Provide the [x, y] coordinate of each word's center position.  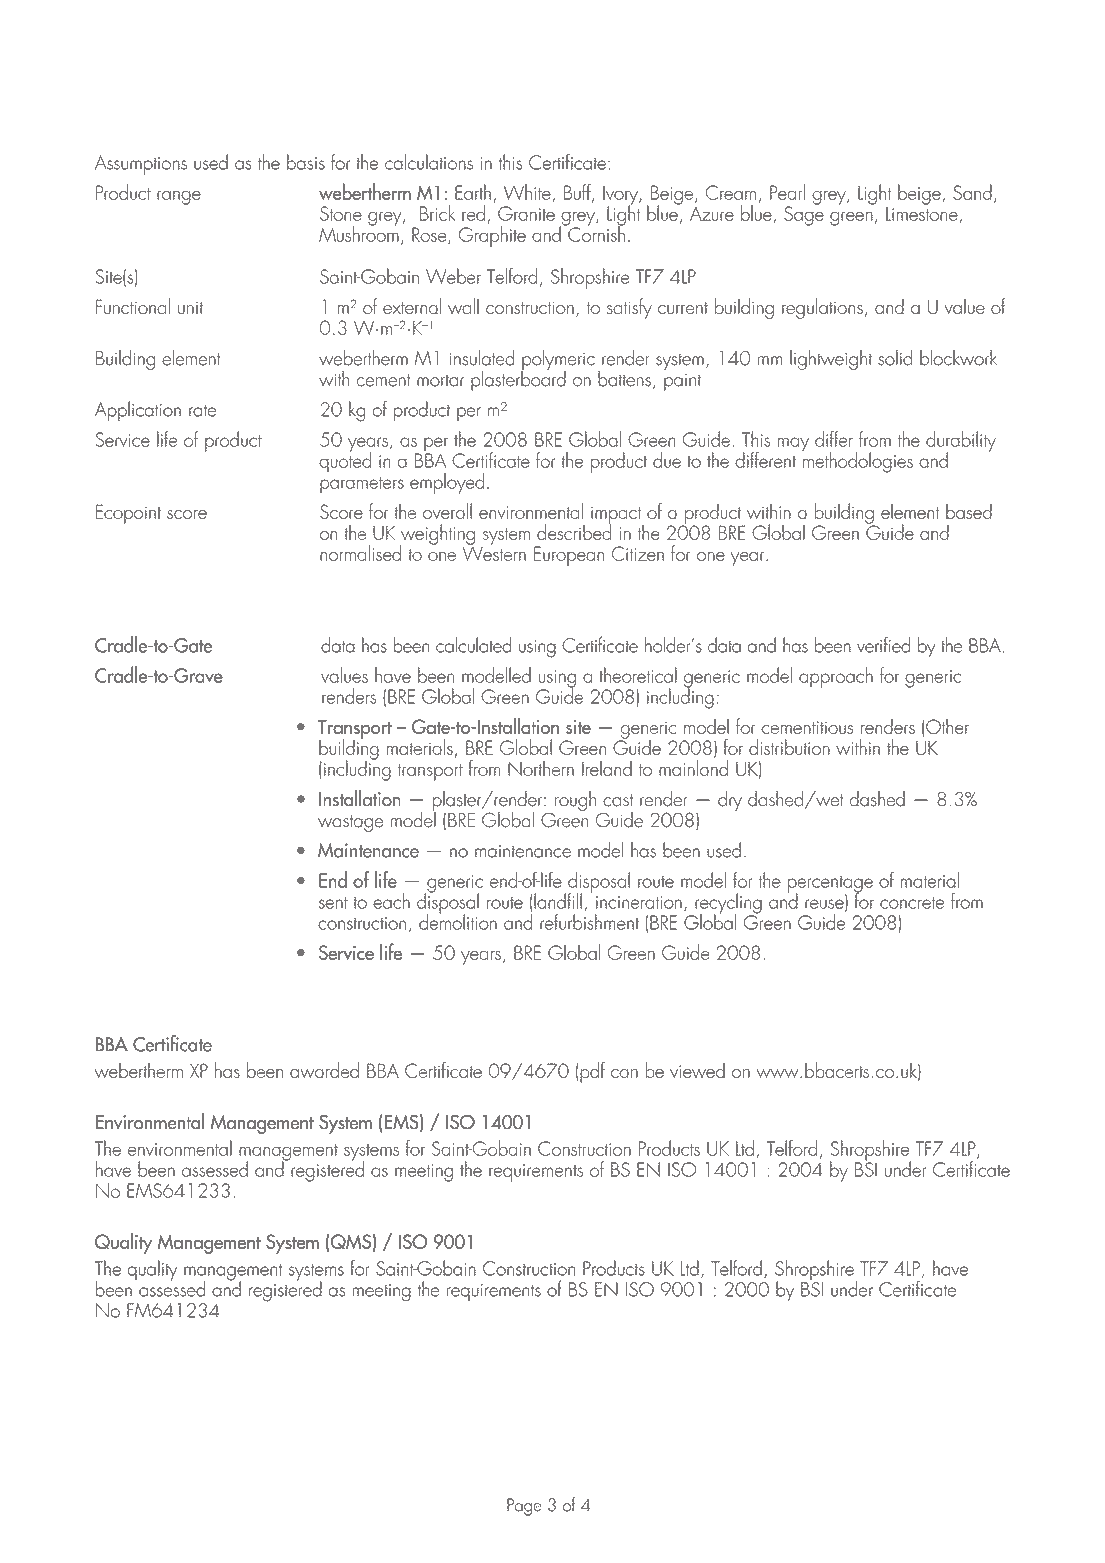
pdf [592, 1072]
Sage [804, 215]
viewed [697, 1070]
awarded [324, 1070]
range [179, 198]
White [528, 193]
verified [883, 644]
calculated [473, 645]
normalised [360, 553]
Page [524, 1507]
